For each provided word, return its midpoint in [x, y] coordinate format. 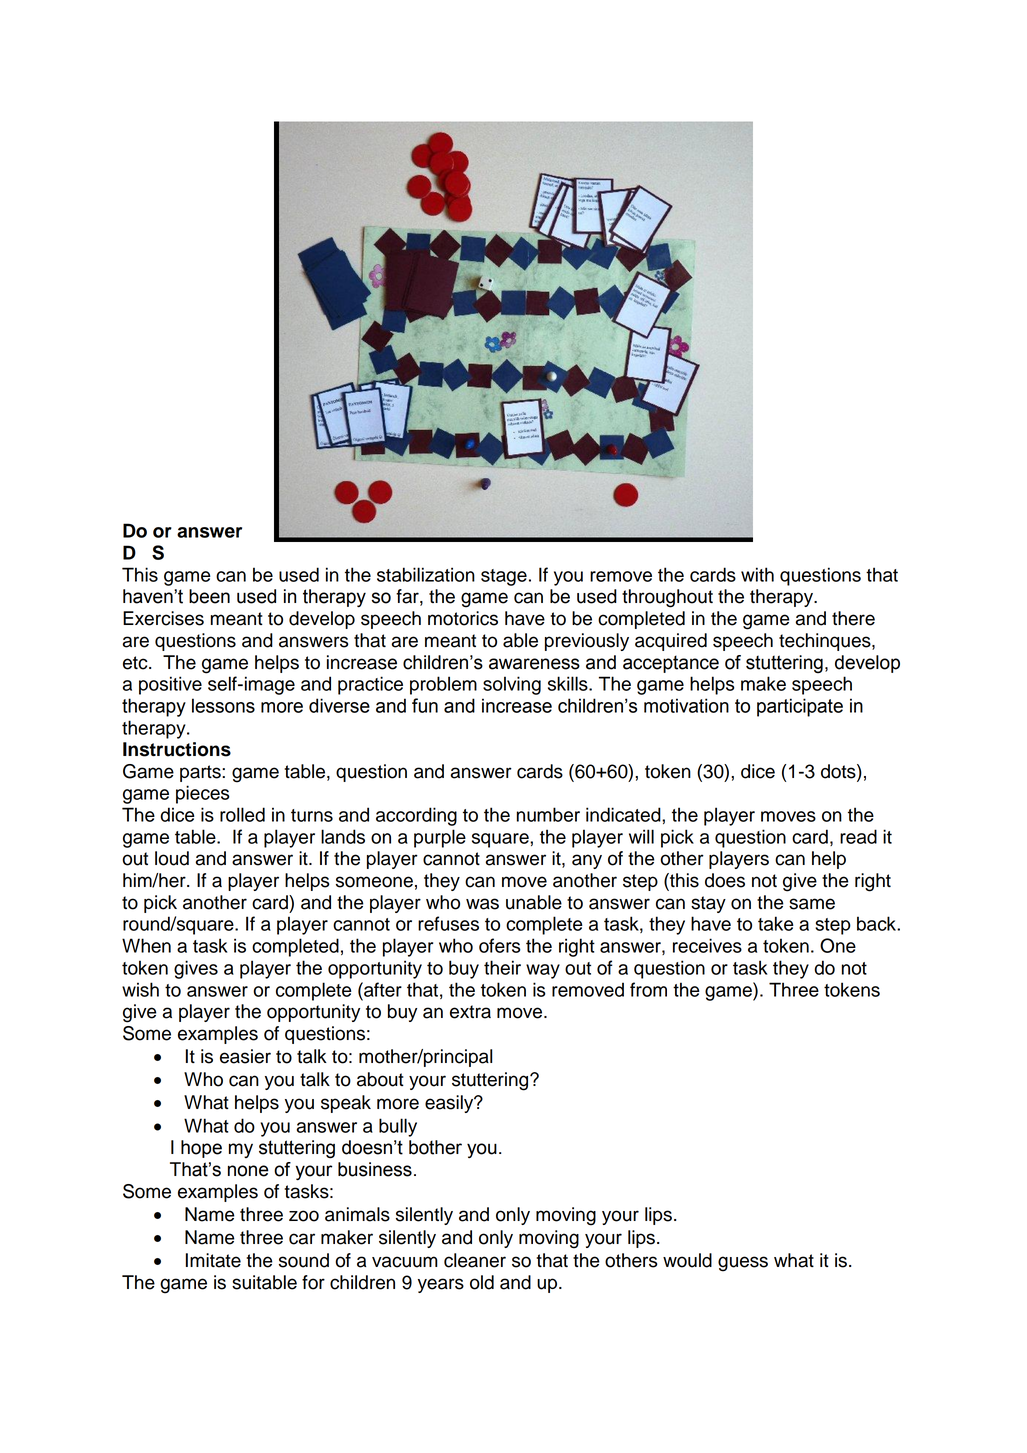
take [776, 923]
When [146, 945]
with [757, 574]
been [209, 596]
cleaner [475, 1260]
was [482, 904]
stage [504, 577]
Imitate [213, 1260]
